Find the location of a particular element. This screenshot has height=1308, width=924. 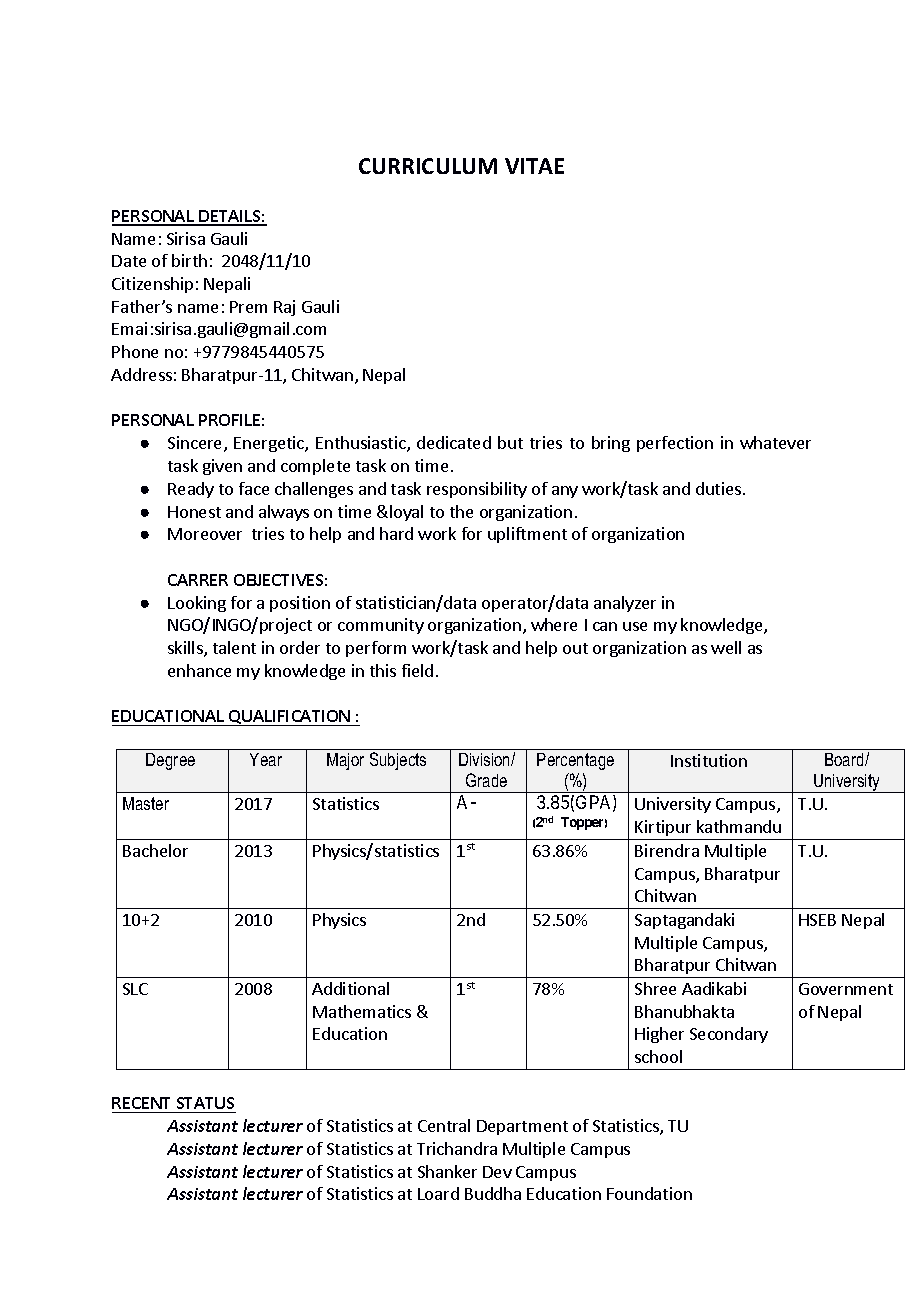

VITAE is located at coordinates (534, 166).
